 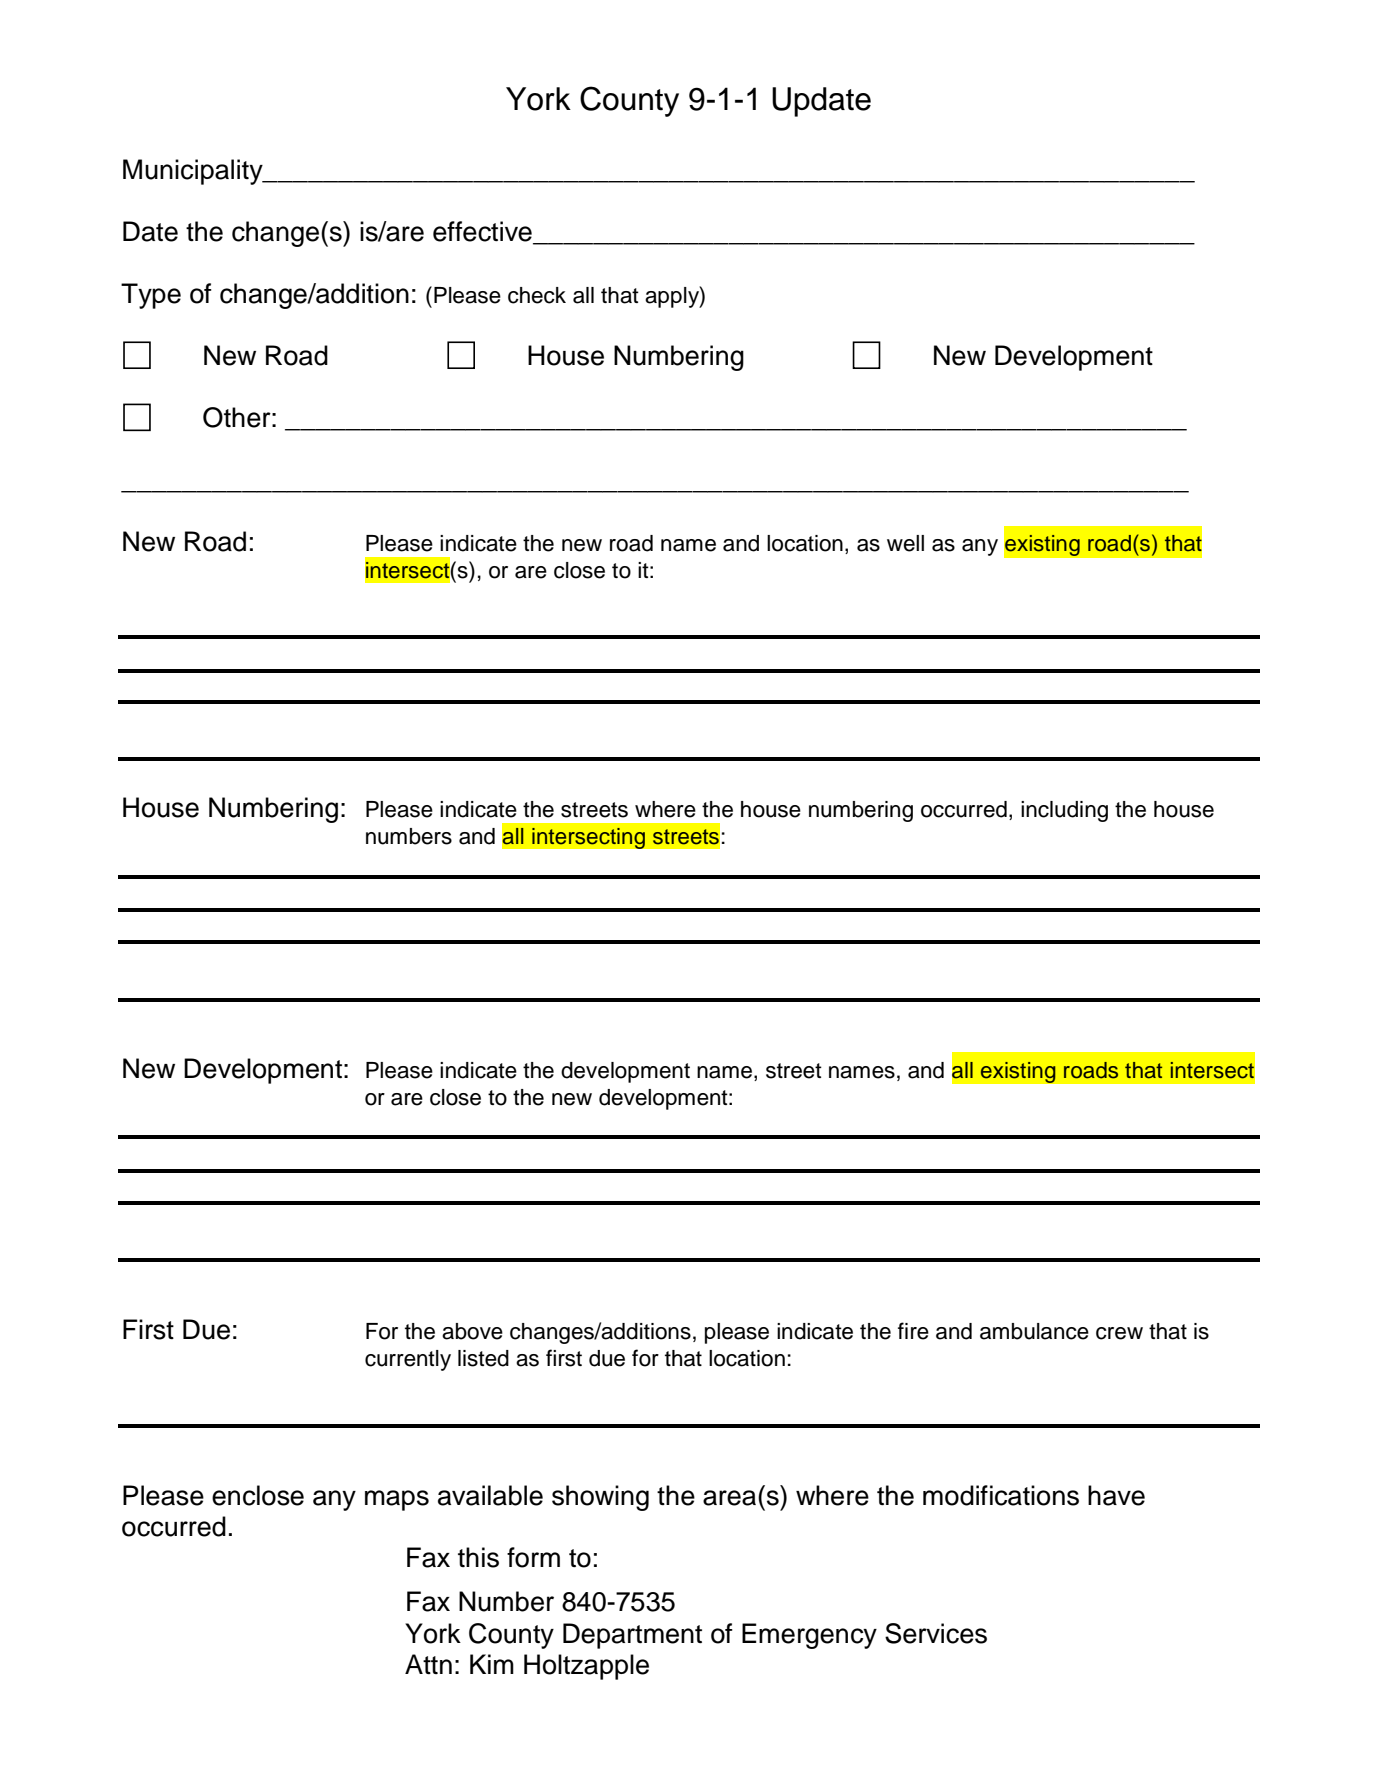 I want to click on listed, so click(x=483, y=1358).
